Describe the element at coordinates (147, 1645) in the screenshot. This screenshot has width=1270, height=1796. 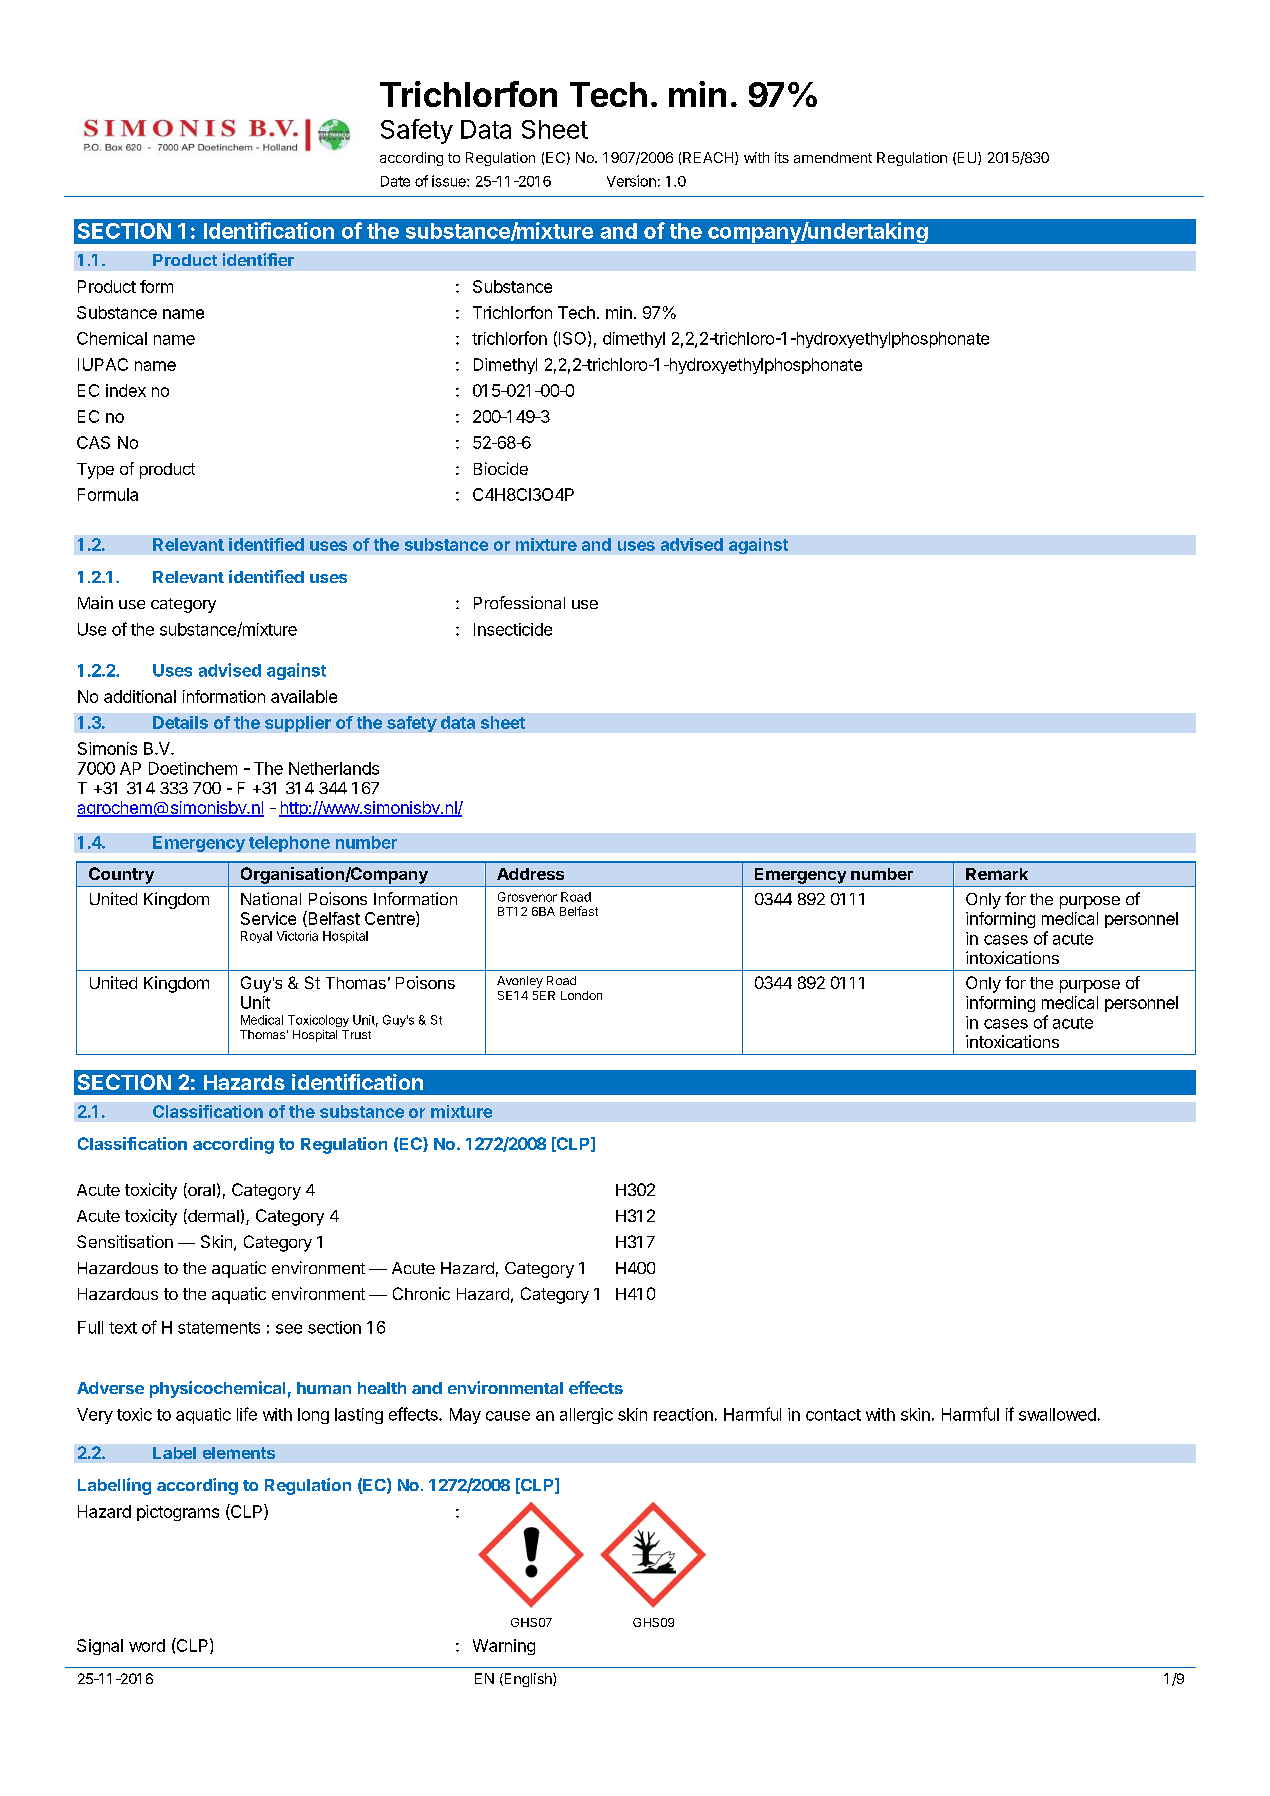
I see `word` at that location.
